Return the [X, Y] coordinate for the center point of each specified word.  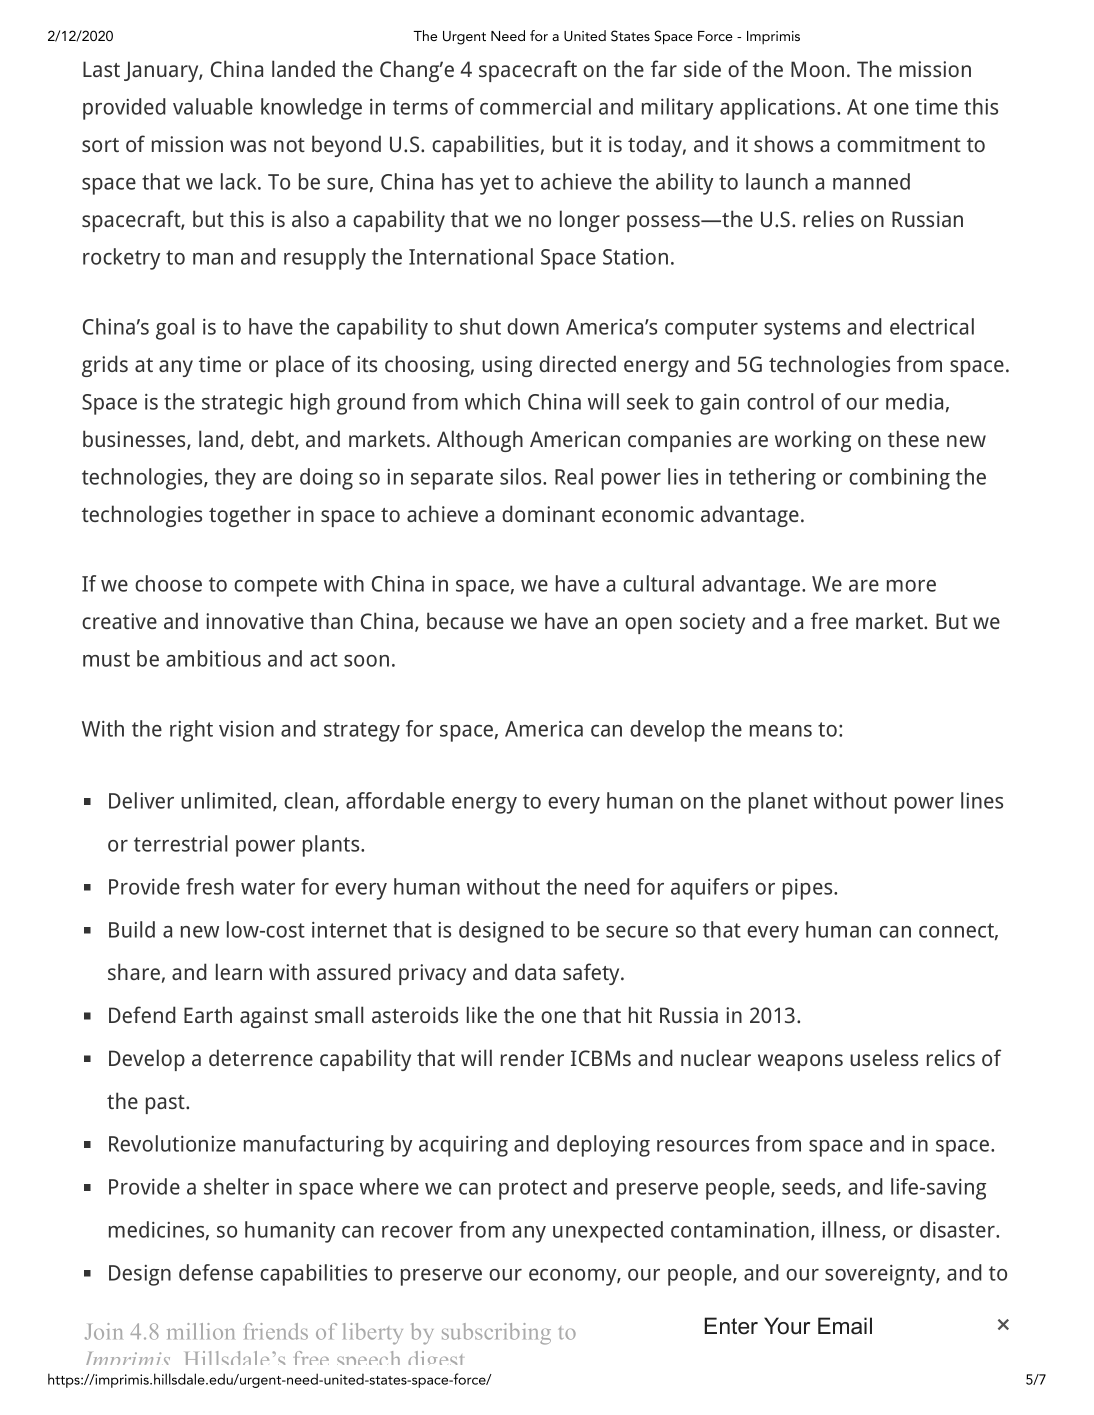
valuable [213, 106]
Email [845, 1326]
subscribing [496, 1334]
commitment [899, 144]
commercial [535, 106]
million [200, 1331]
